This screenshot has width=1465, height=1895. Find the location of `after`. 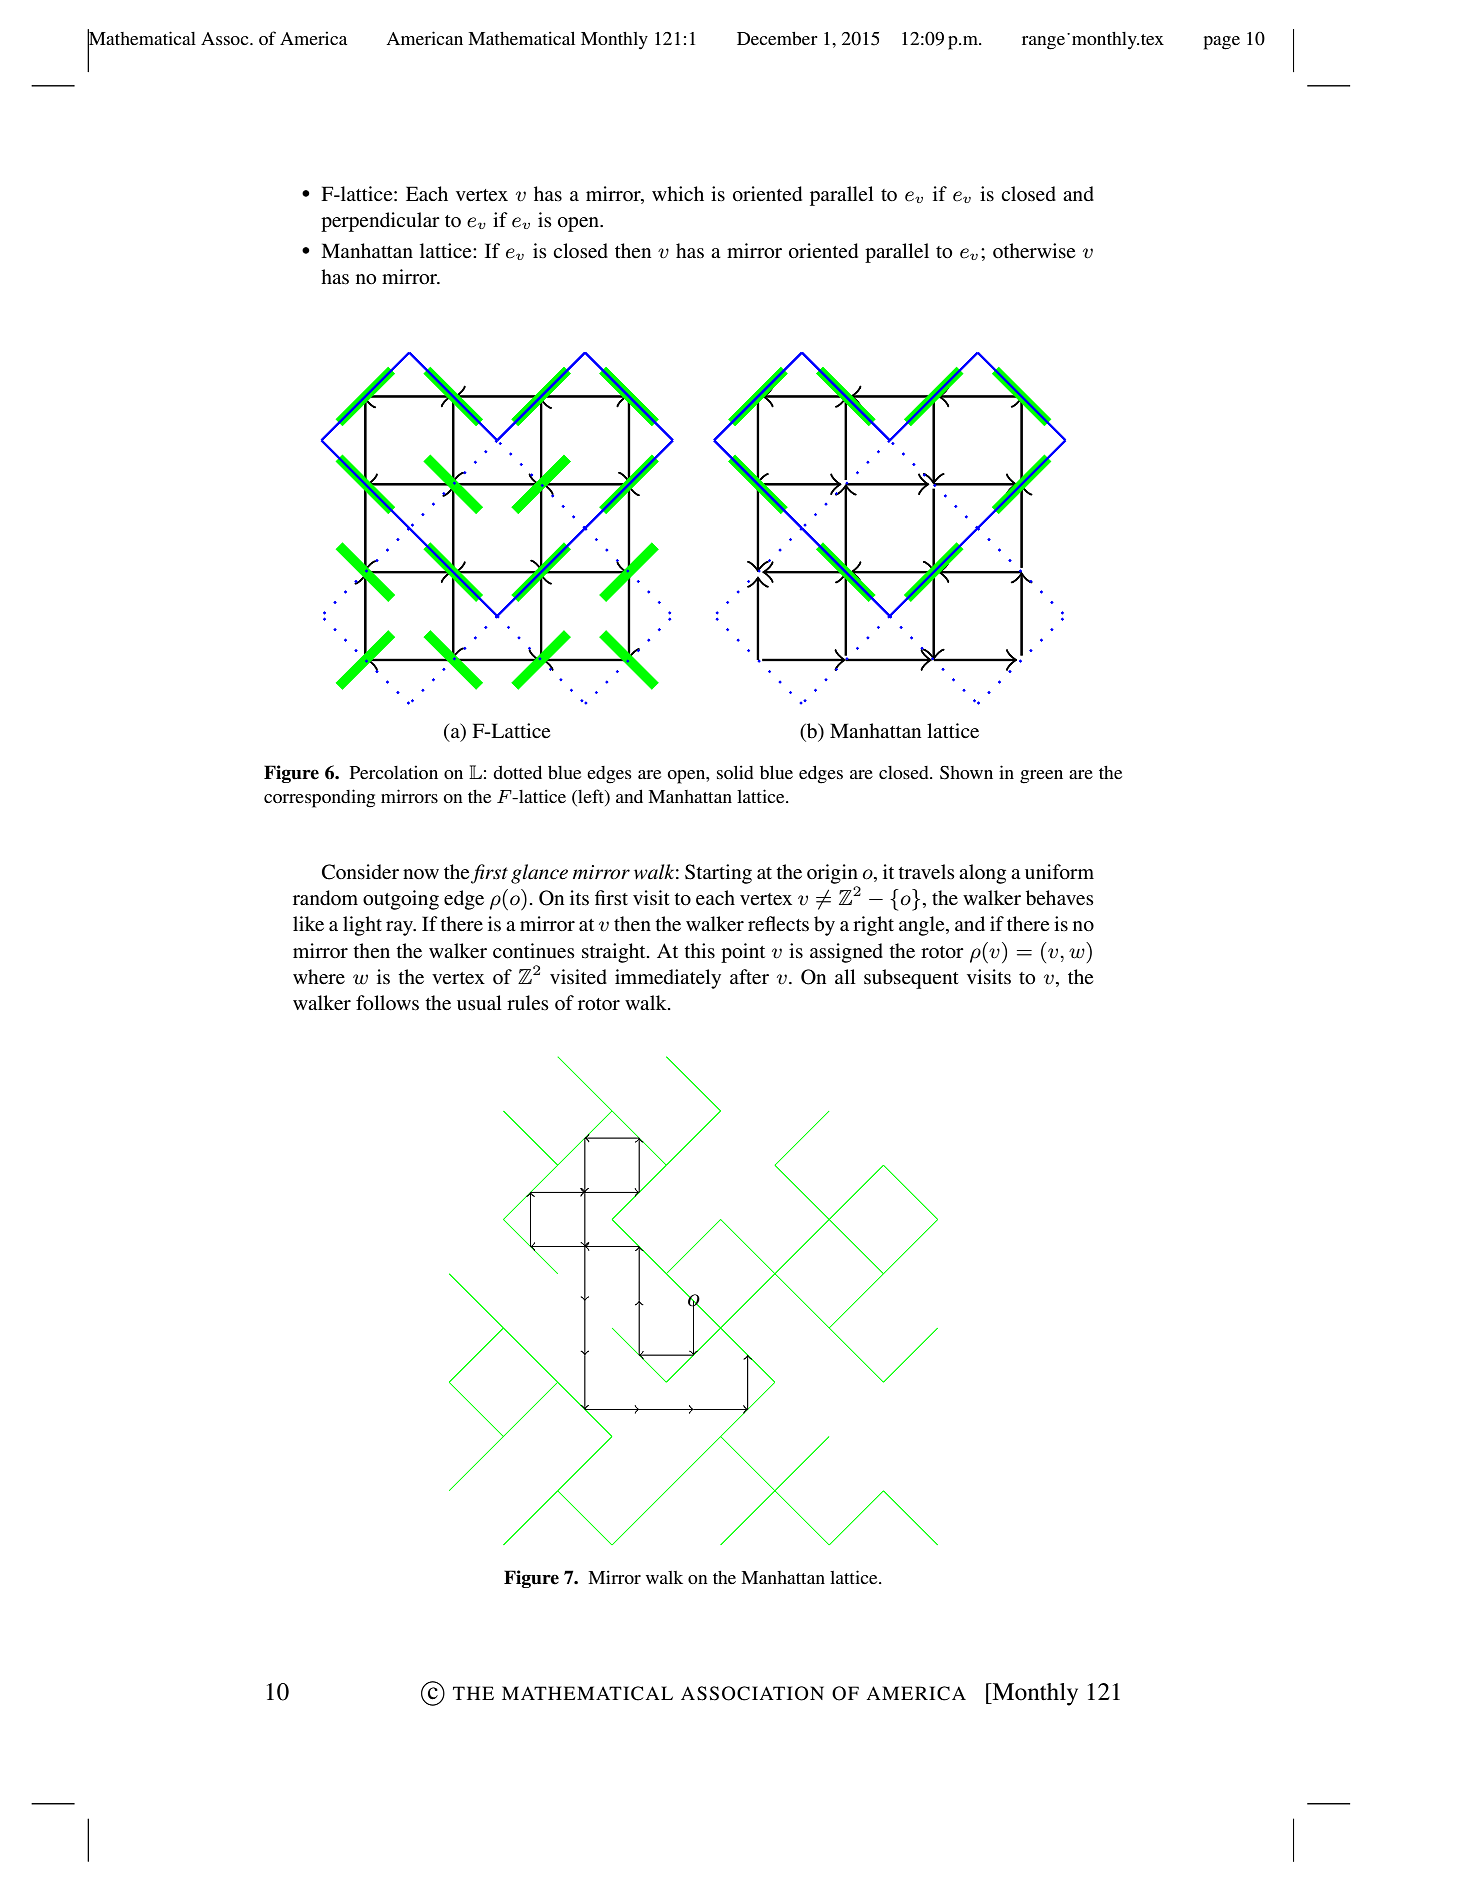

after is located at coordinates (749, 977).
